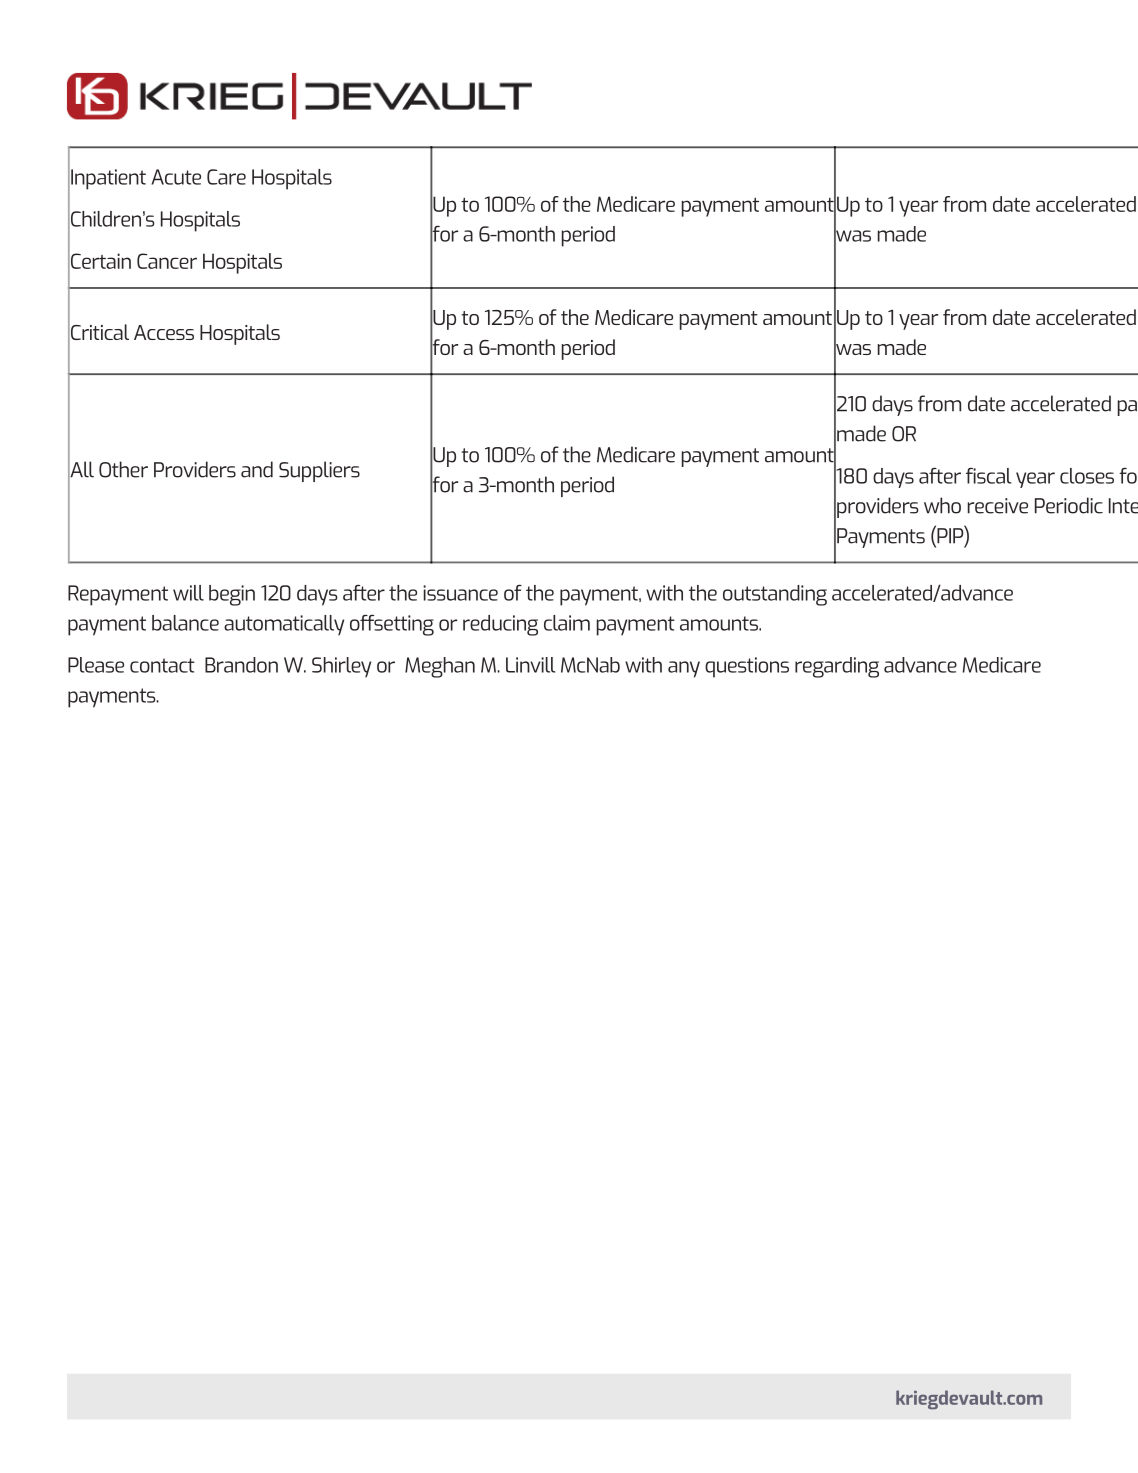 The width and height of the screenshot is (1138, 1473). Describe the element at coordinates (319, 471) in the screenshot. I see `Suppliers` at that location.
